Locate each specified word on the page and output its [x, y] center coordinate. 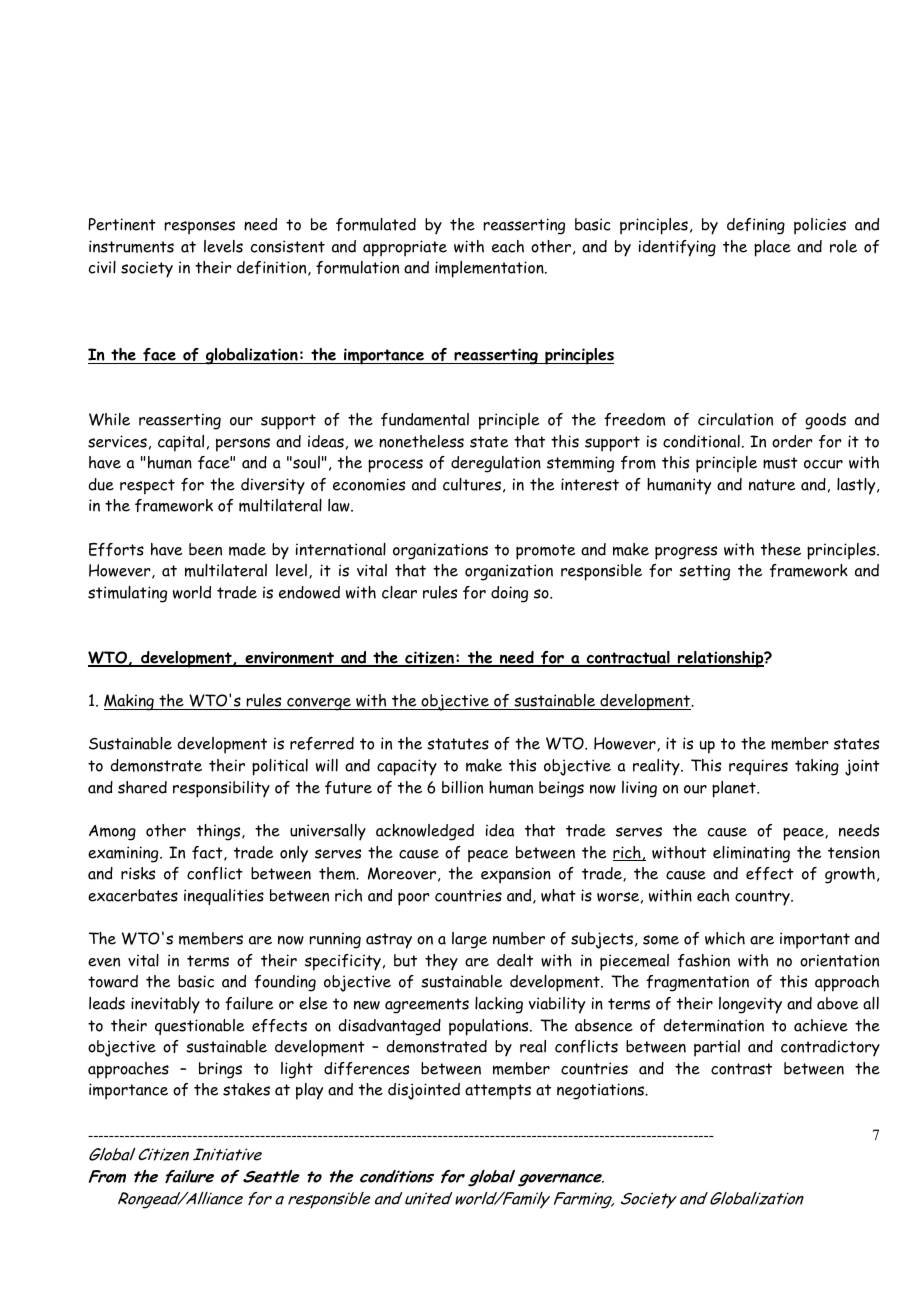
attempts [498, 1092]
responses [200, 228]
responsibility [221, 789]
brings [220, 1070]
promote [545, 552]
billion [462, 787]
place [772, 248]
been [205, 549]
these [781, 549]
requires [758, 767]
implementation [490, 269]
